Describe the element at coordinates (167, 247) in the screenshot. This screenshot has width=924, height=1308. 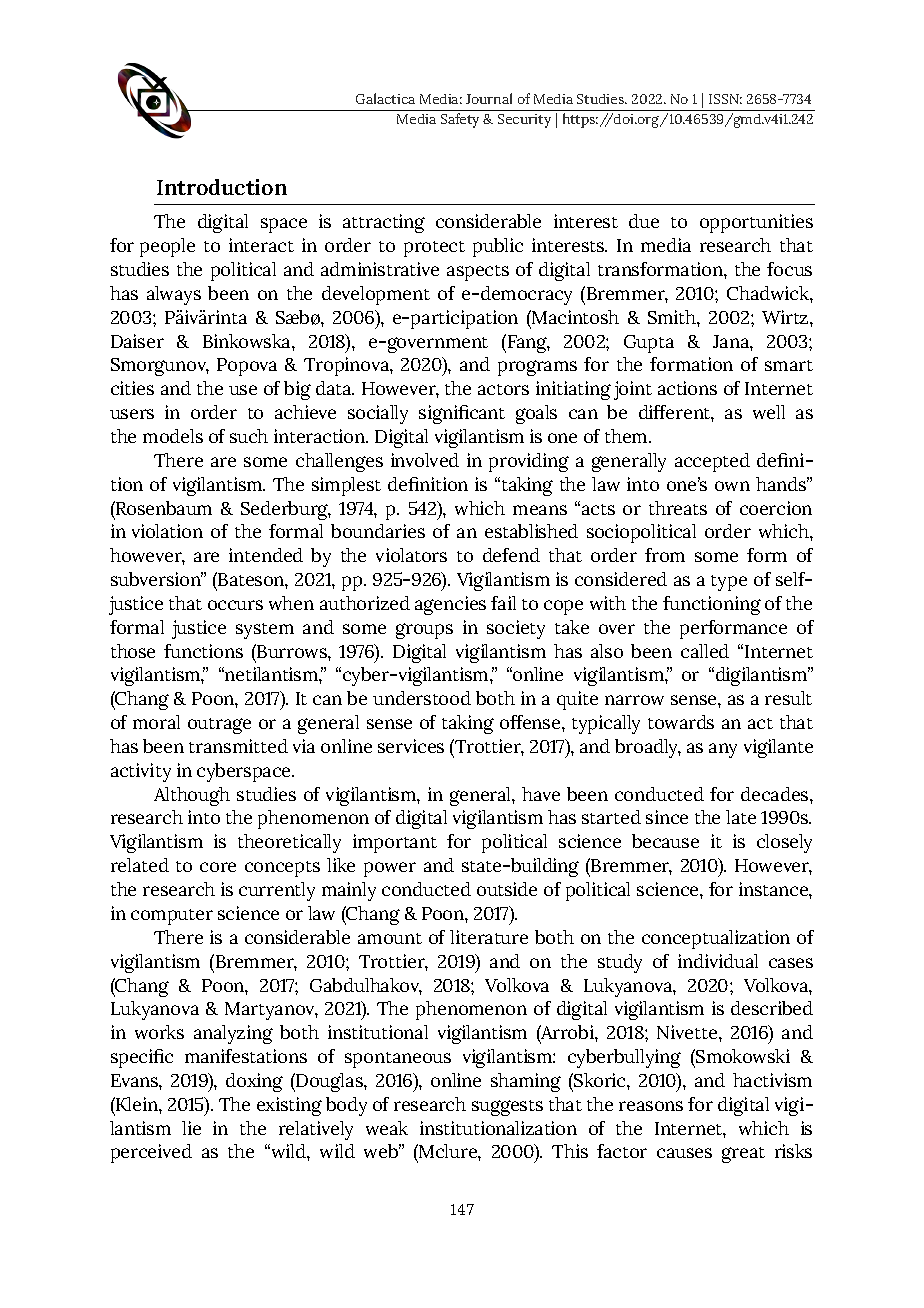
I see `people` at that location.
